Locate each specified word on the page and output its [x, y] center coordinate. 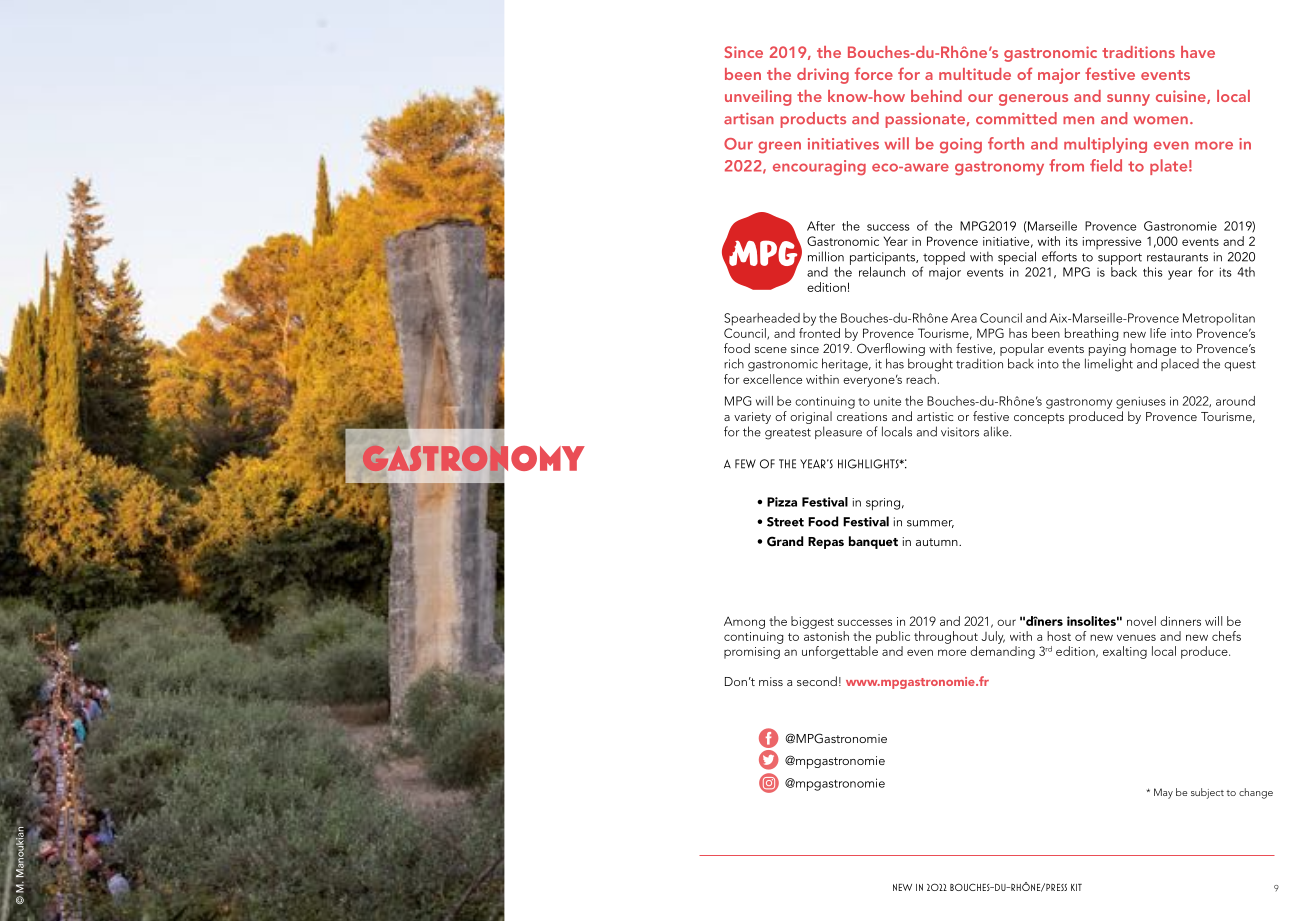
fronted [819, 331]
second [817, 681]
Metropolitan [1219, 319]
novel [1141, 621]
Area [964, 318]
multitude [975, 74]
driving [823, 76]
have [1198, 52]
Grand [785, 541]
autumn [938, 542]
